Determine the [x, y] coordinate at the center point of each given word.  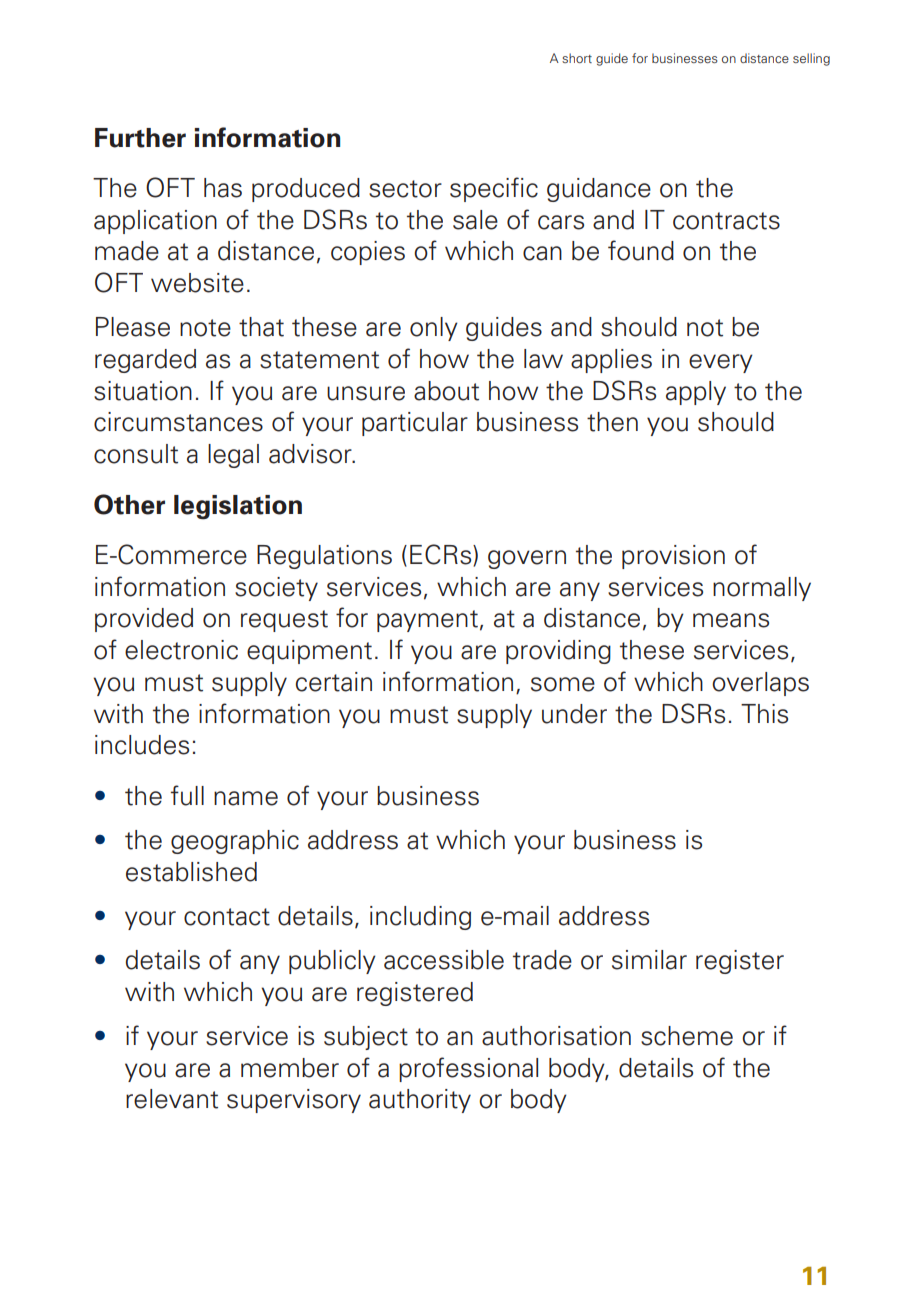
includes [142, 745]
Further [140, 138]
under [574, 714]
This [764, 714]
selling [811, 59]
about [446, 391]
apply [696, 393]
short [577, 58]
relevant [172, 1099]
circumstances [178, 422]
